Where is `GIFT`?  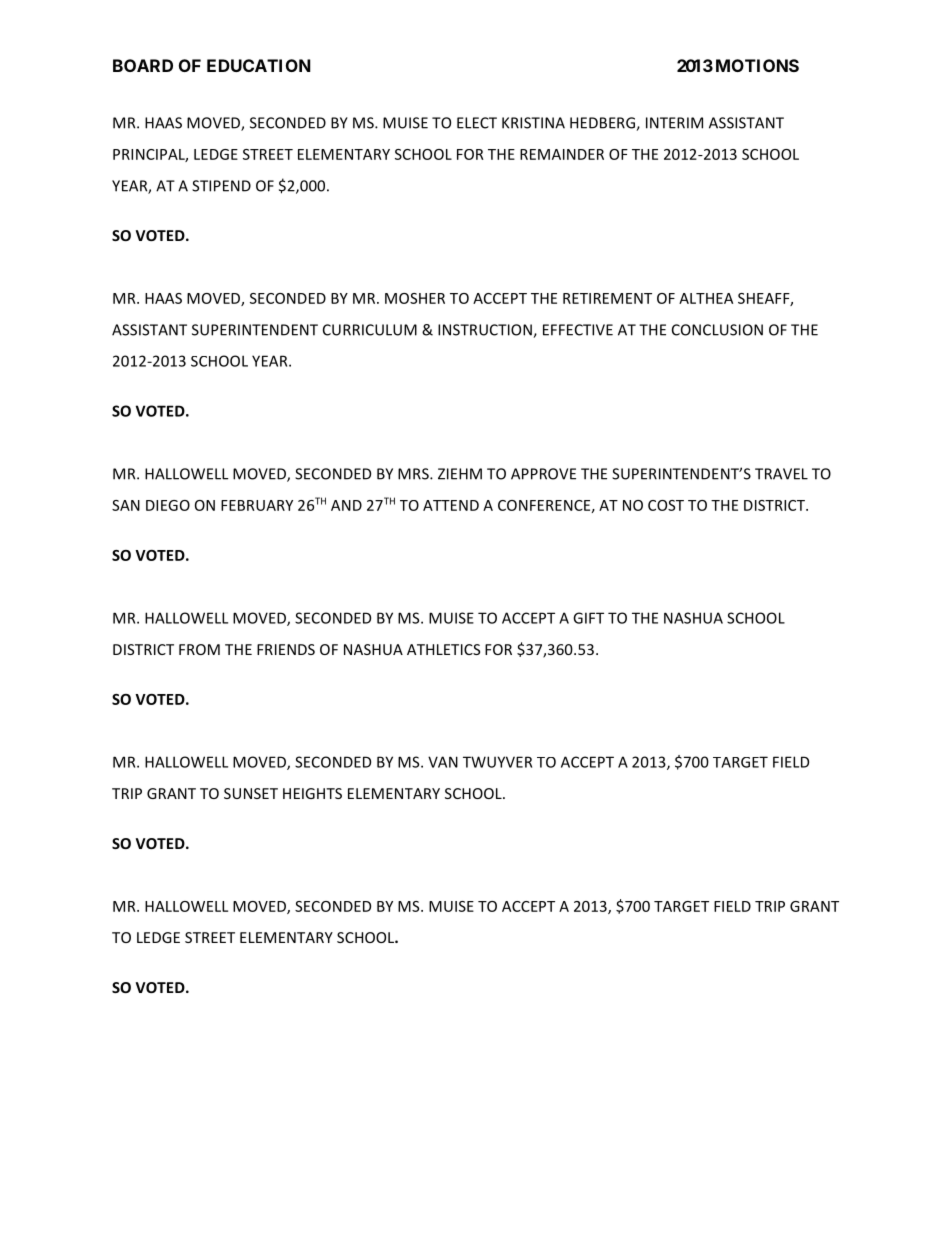
GIFT is located at coordinates (588, 618).
